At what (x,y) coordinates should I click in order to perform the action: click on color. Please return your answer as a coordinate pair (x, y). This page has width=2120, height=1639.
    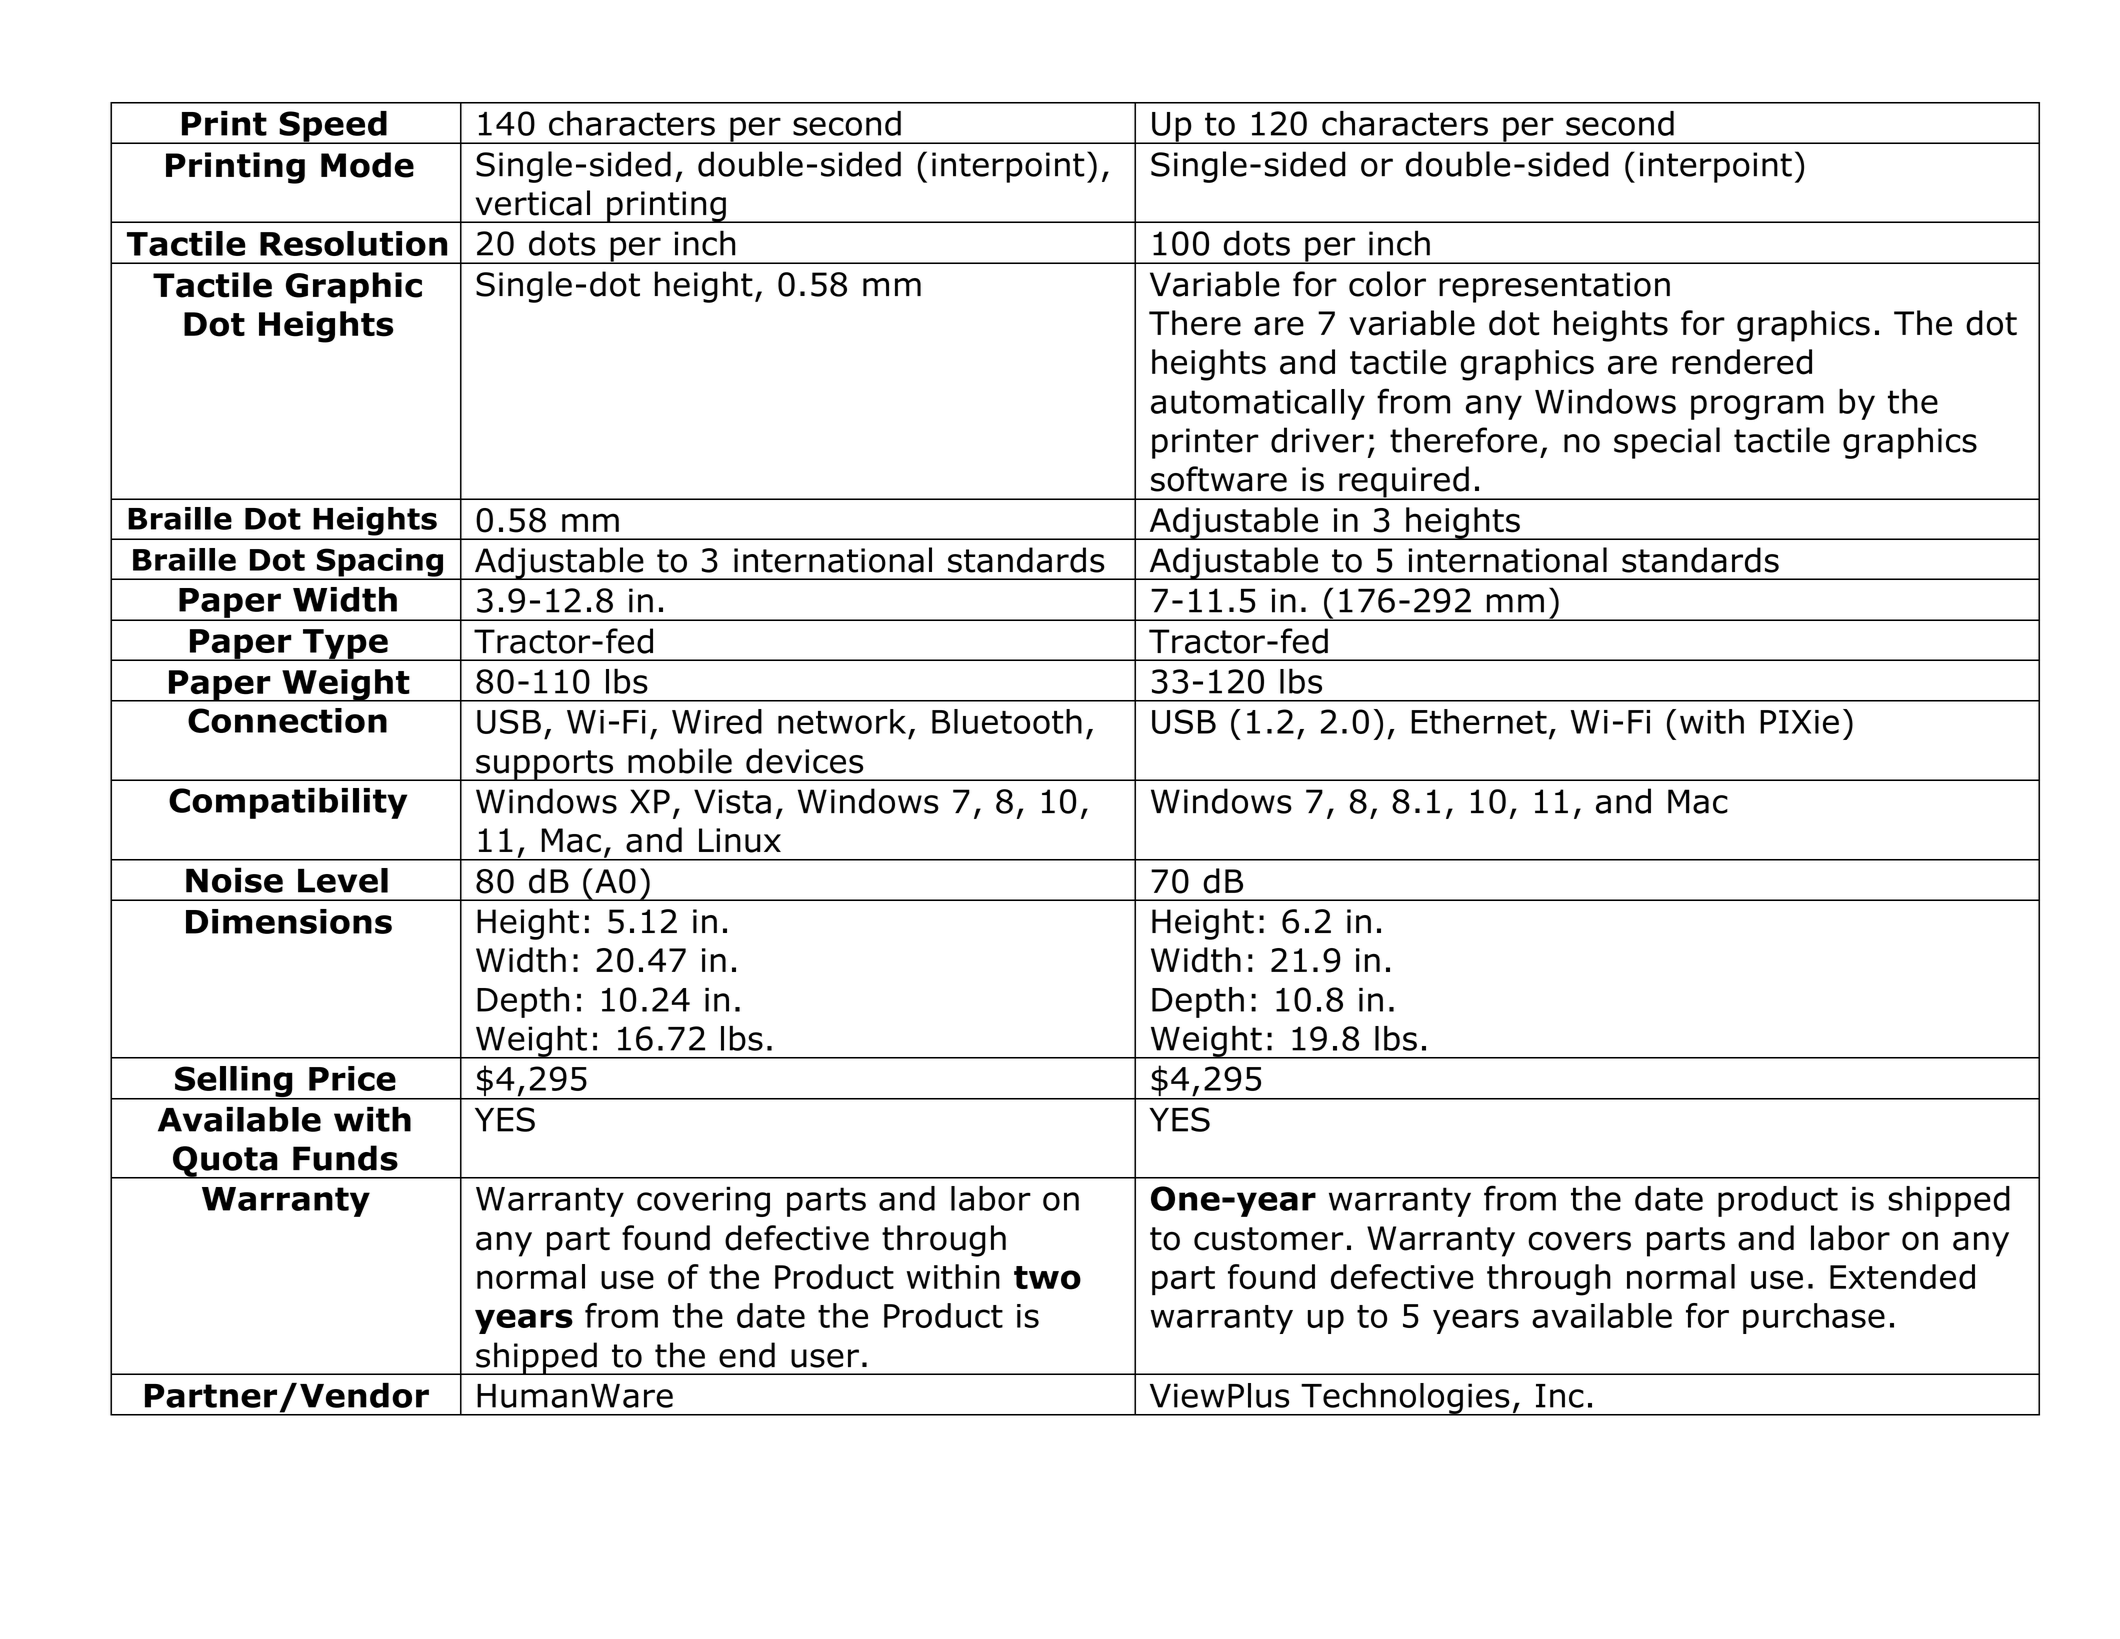
    Looking at the image, I should click on (1387, 284).
